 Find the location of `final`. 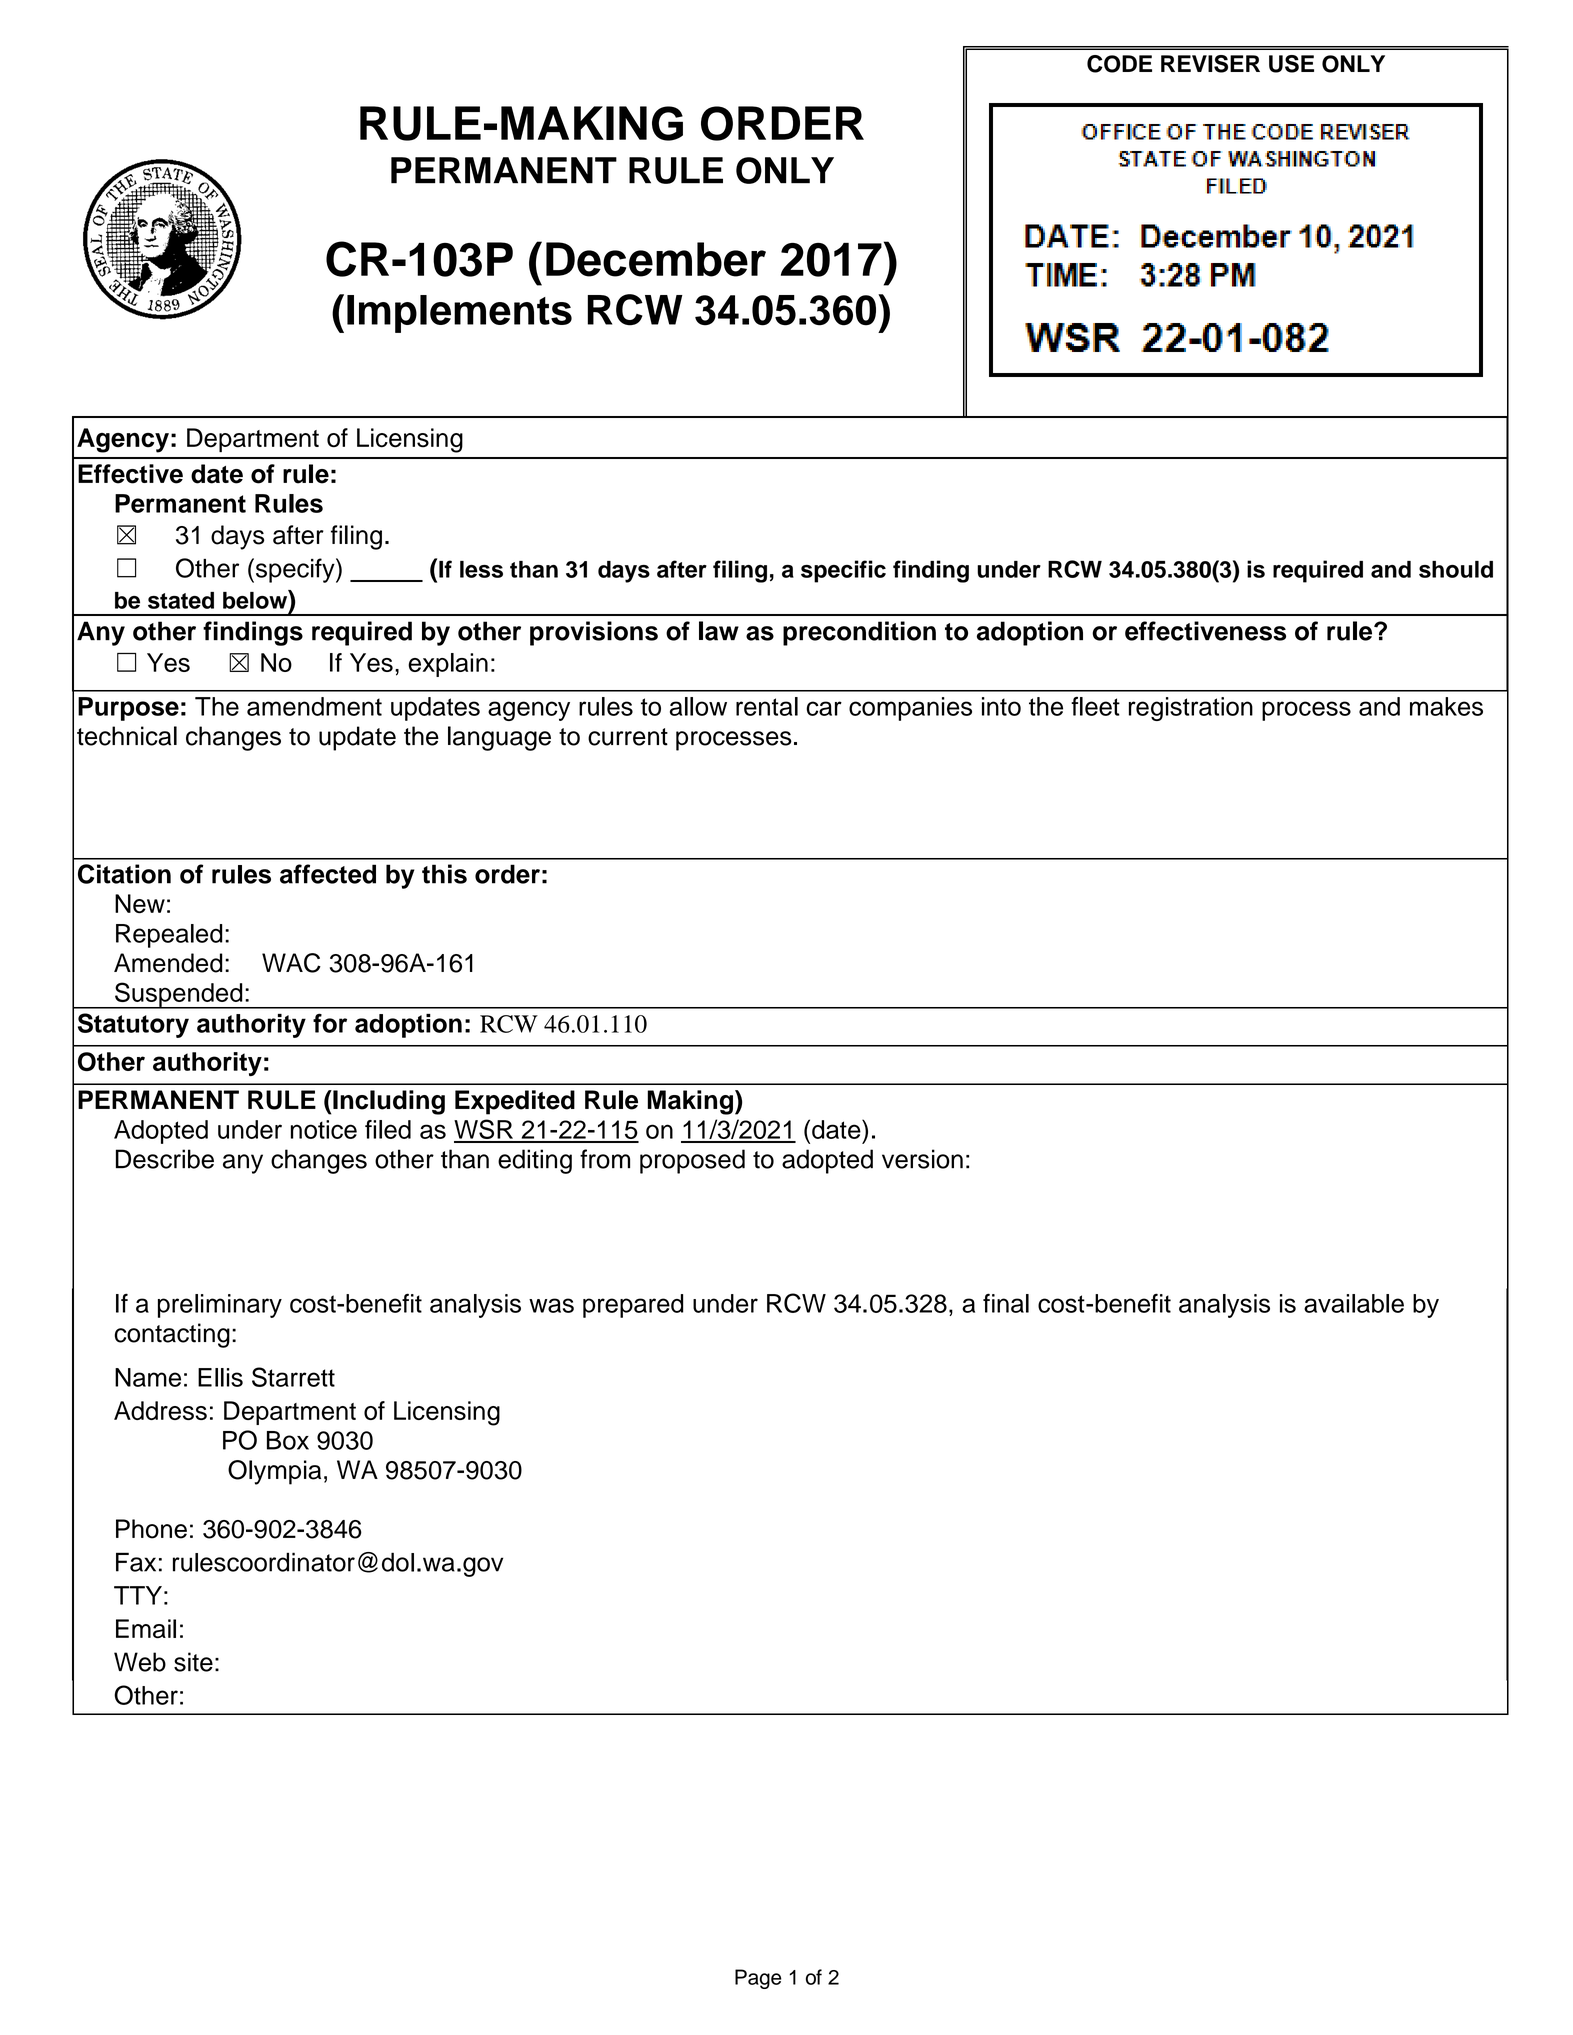

final is located at coordinates (1006, 1303).
